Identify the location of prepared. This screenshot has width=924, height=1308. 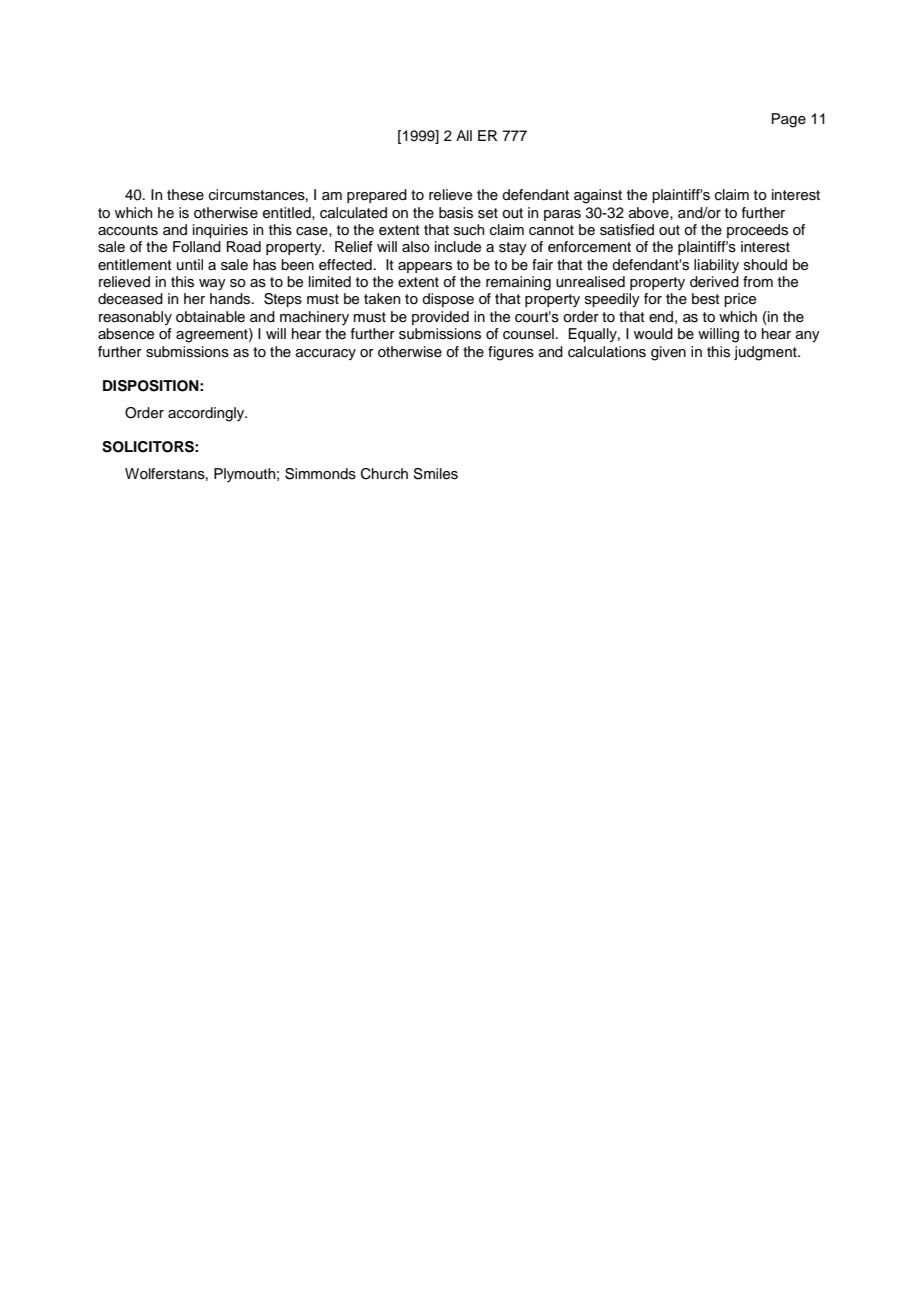
(377, 196).
